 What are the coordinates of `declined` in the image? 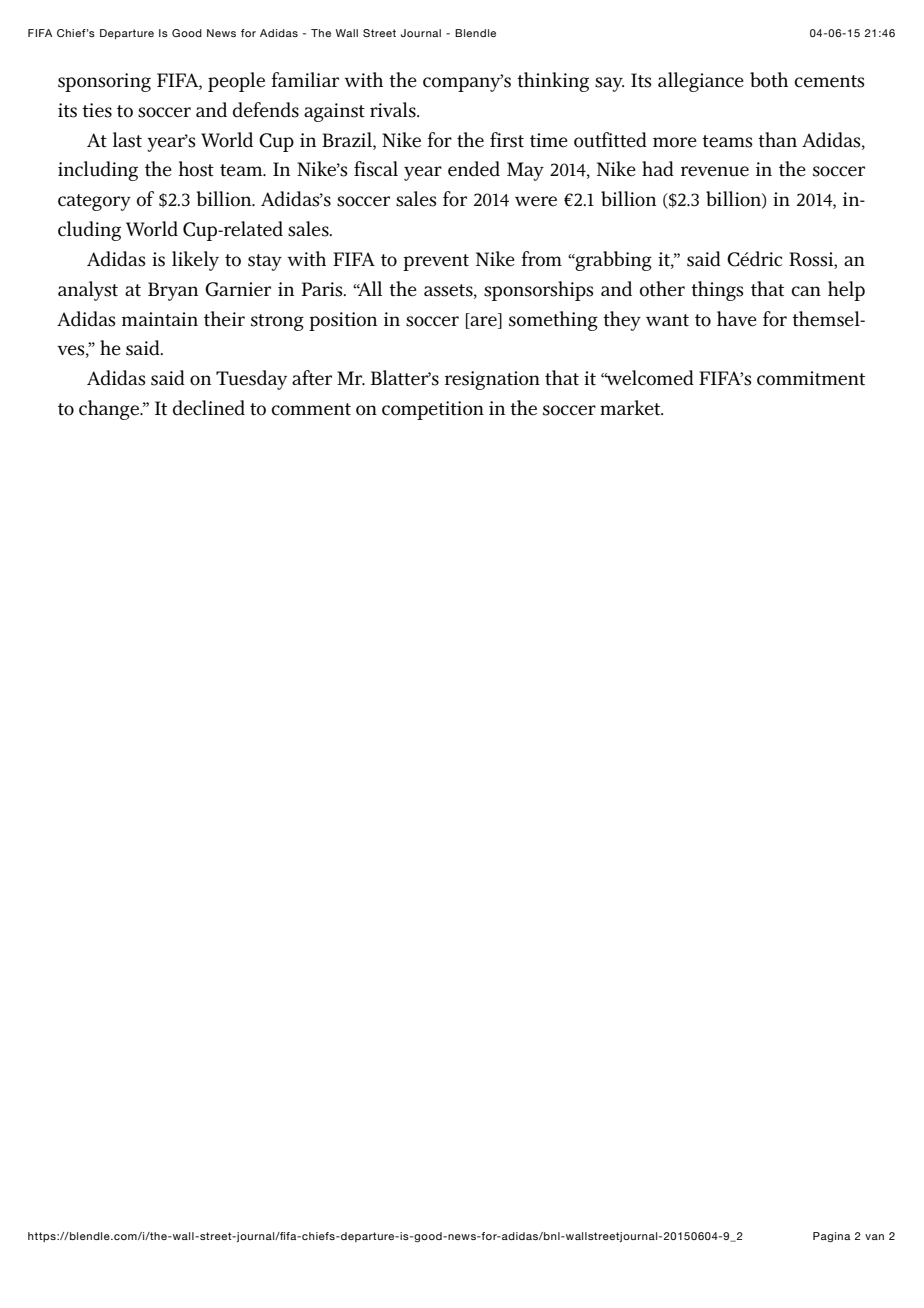 It's located at (209, 408).
